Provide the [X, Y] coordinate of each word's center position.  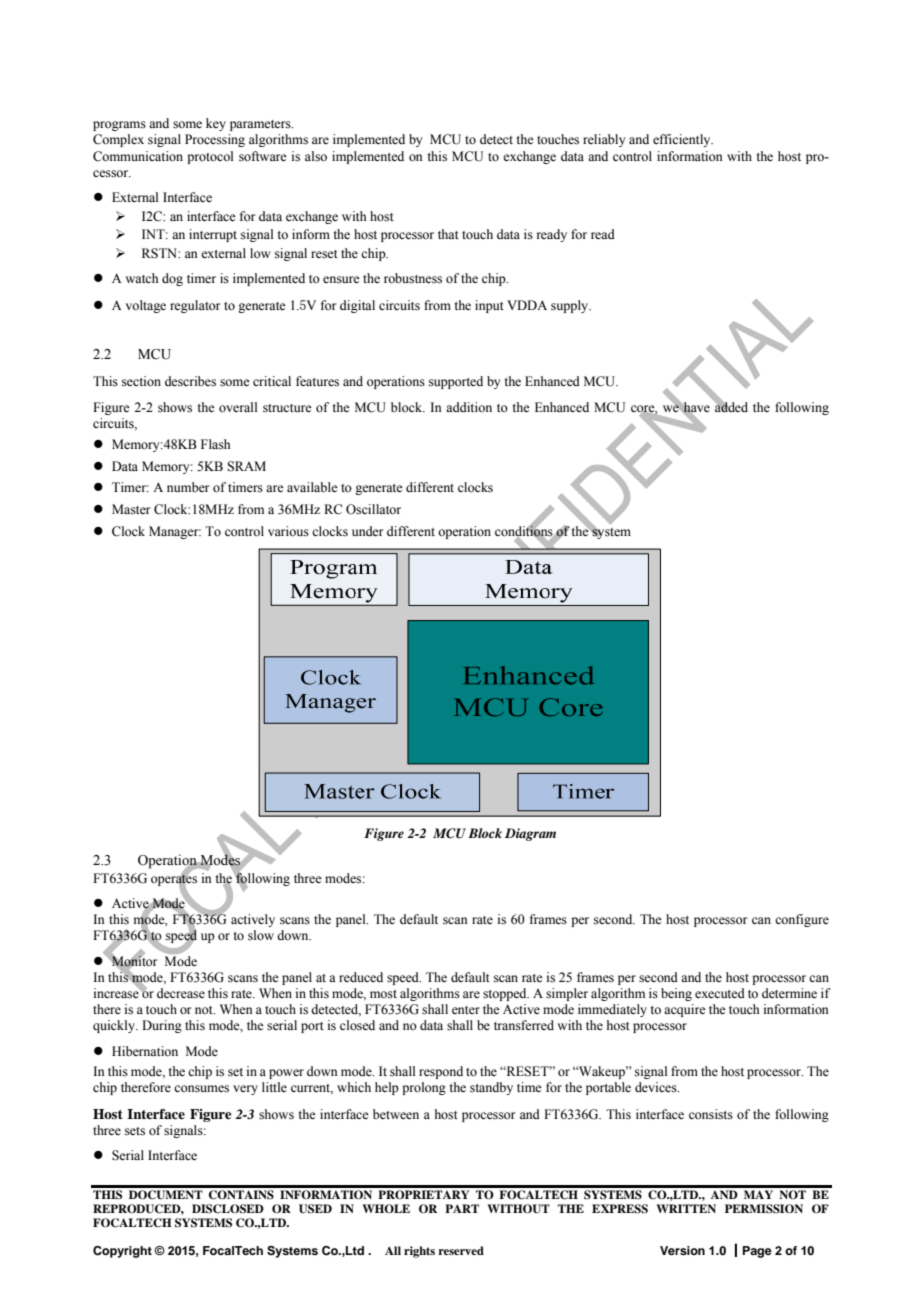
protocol [210, 157]
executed [720, 993]
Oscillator [373, 509]
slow [261, 935]
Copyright [122, 1252]
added [731, 406]
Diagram [530, 834]
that [448, 234]
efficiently [683, 140]
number [188, 487]
